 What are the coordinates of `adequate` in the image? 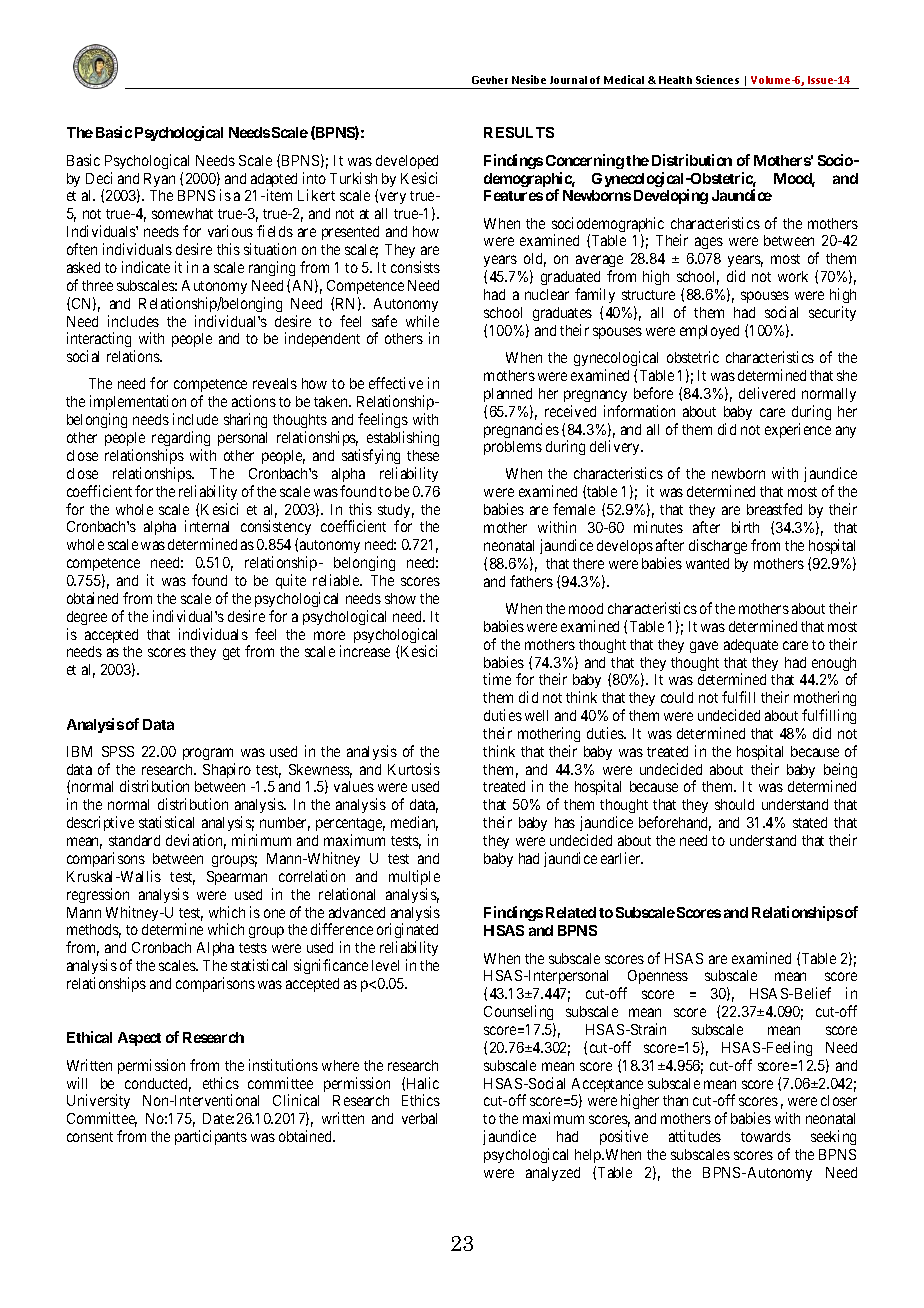 It's located at (751, 646).
